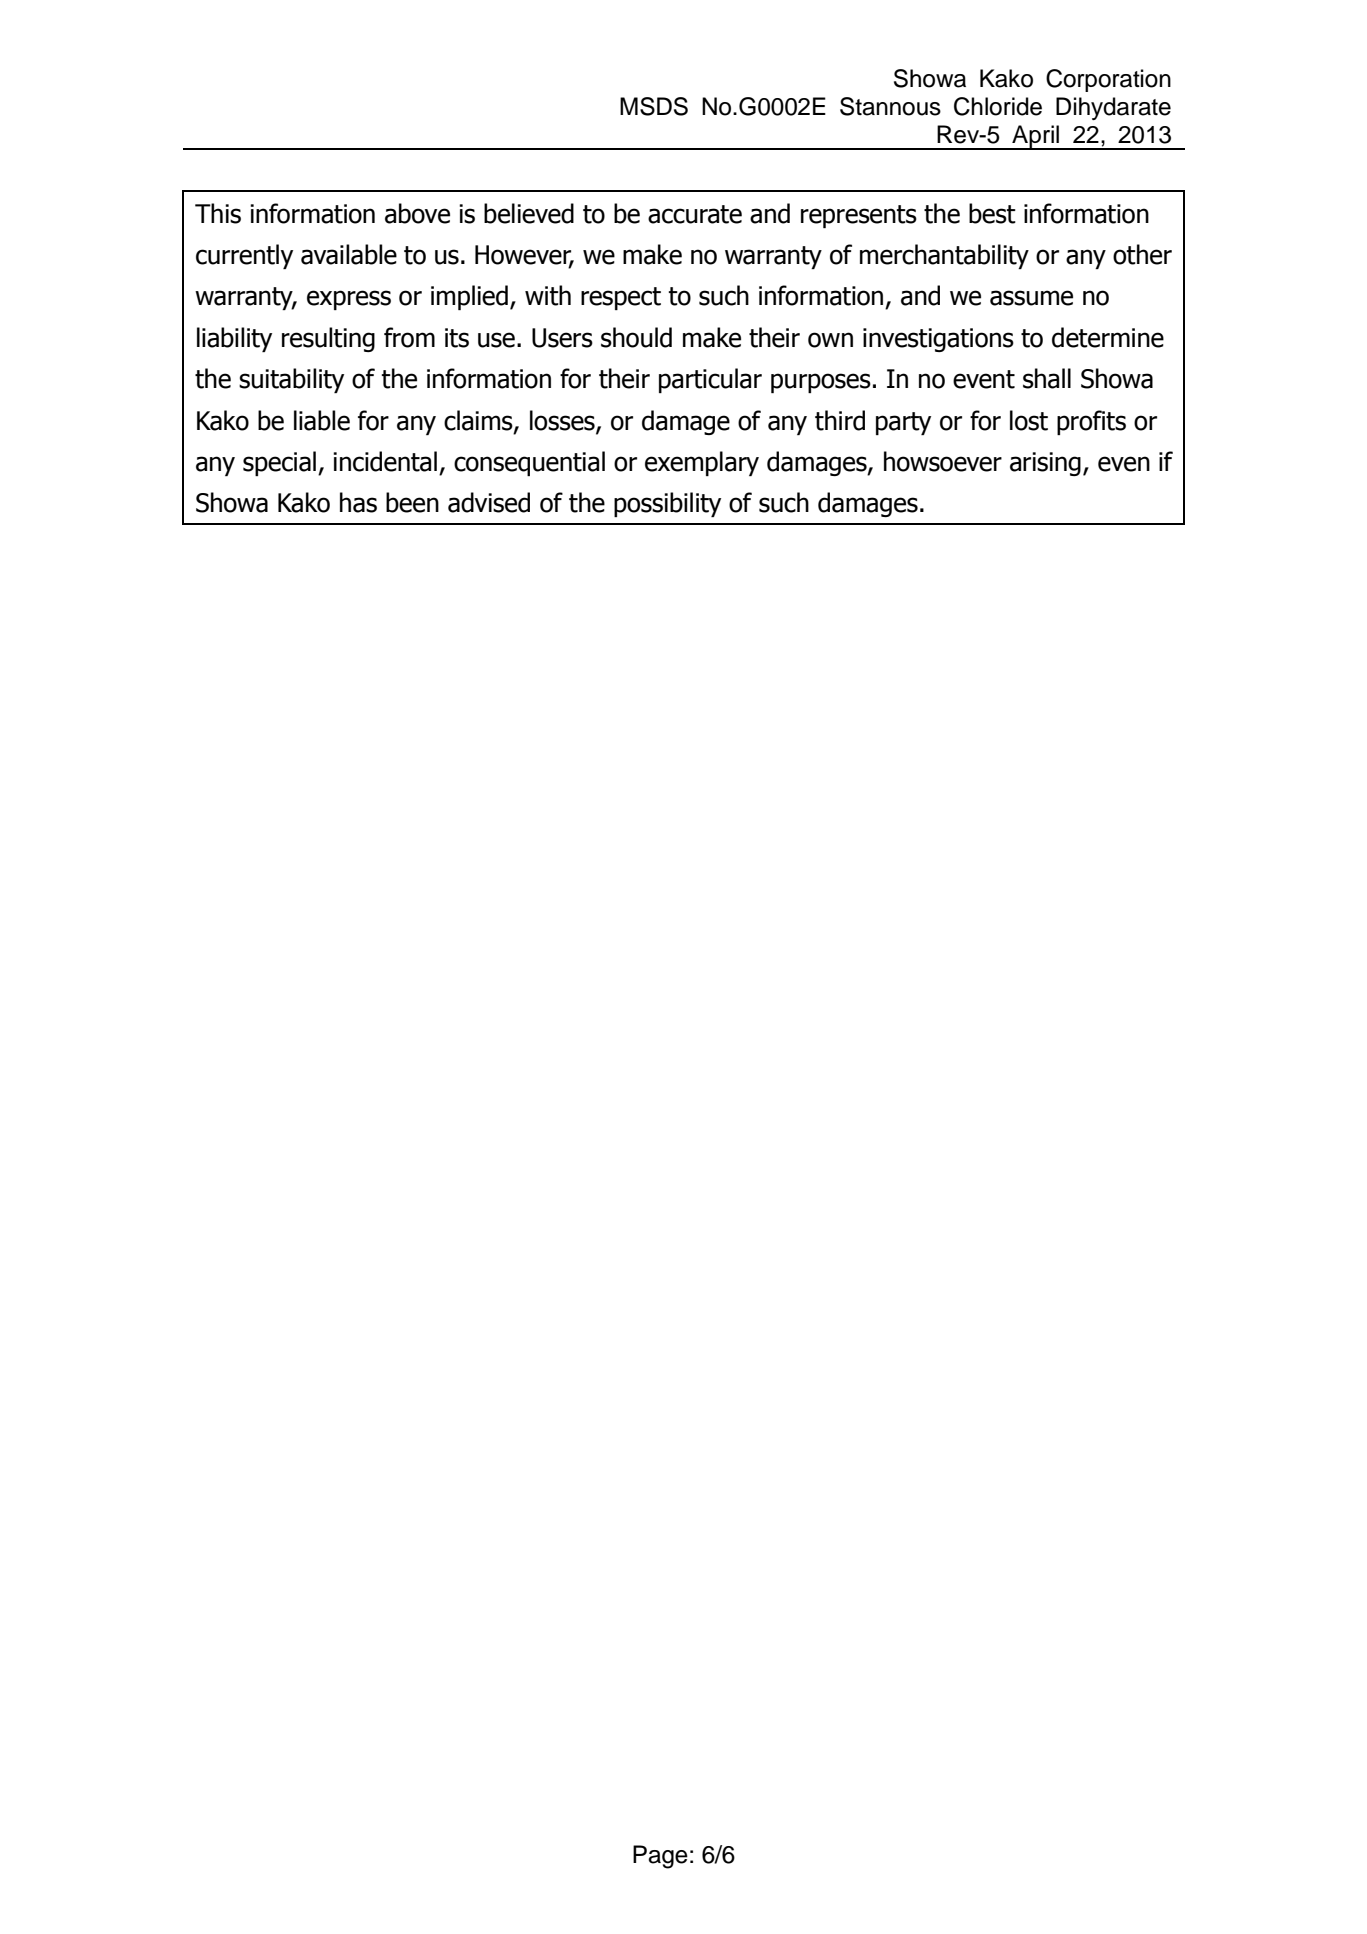  What do you see at coordinates (1035, 137) in the screenshot?
I see `April` at bounding box center [1035, 137].
